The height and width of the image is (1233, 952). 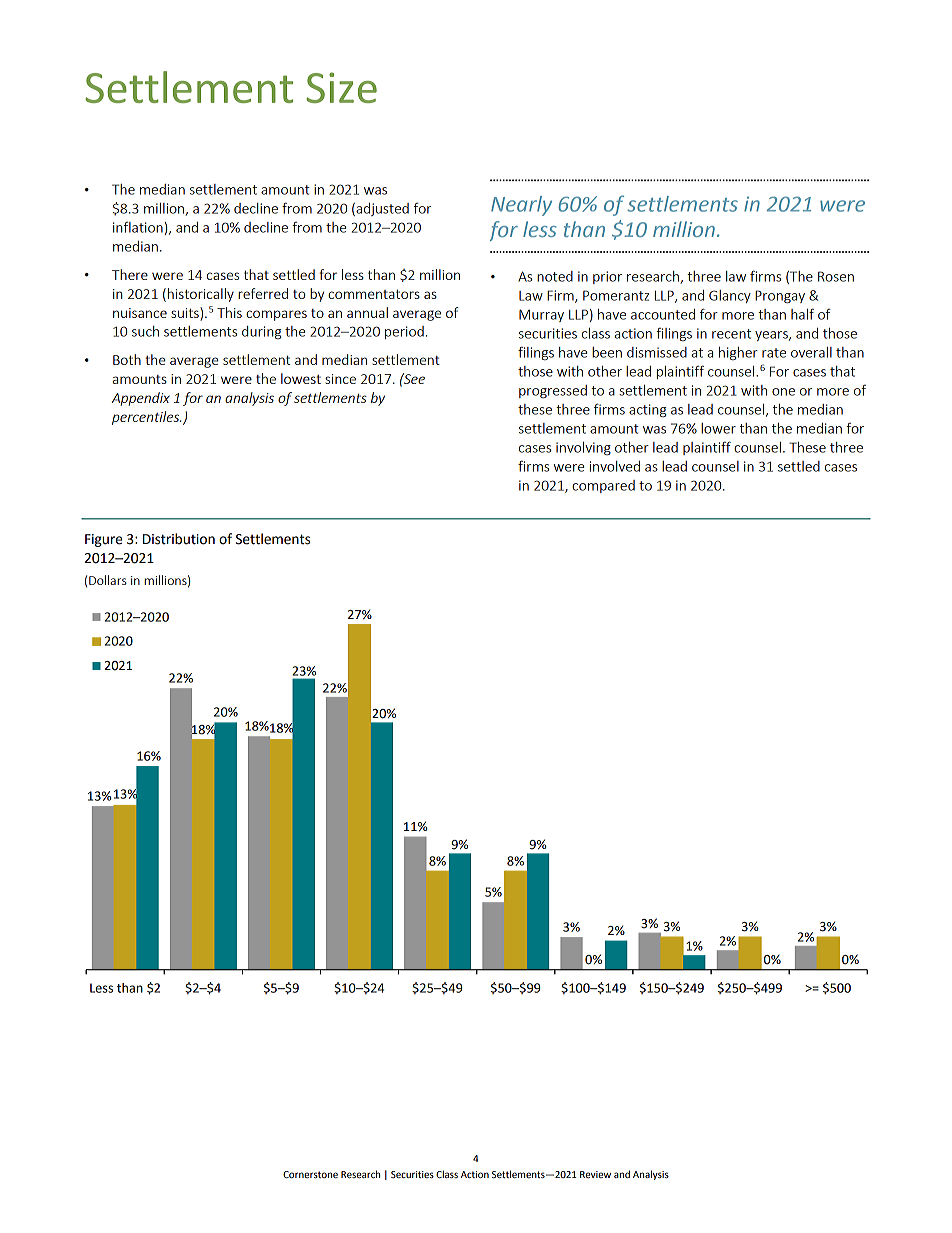 I want to click on Review, so click(x=595, y=1174).
